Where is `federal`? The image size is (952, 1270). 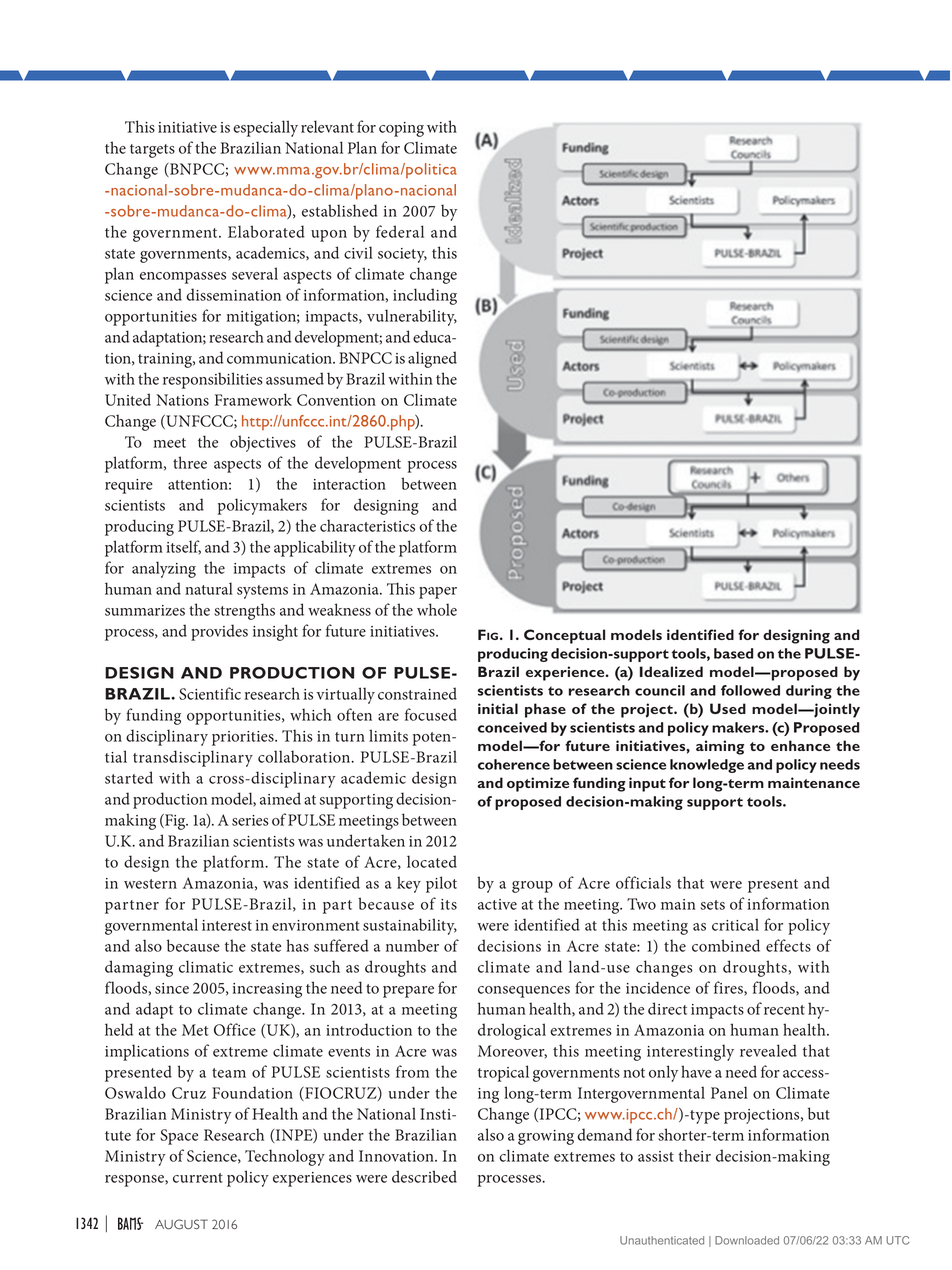 federal is located at coordinates (400, 231).
